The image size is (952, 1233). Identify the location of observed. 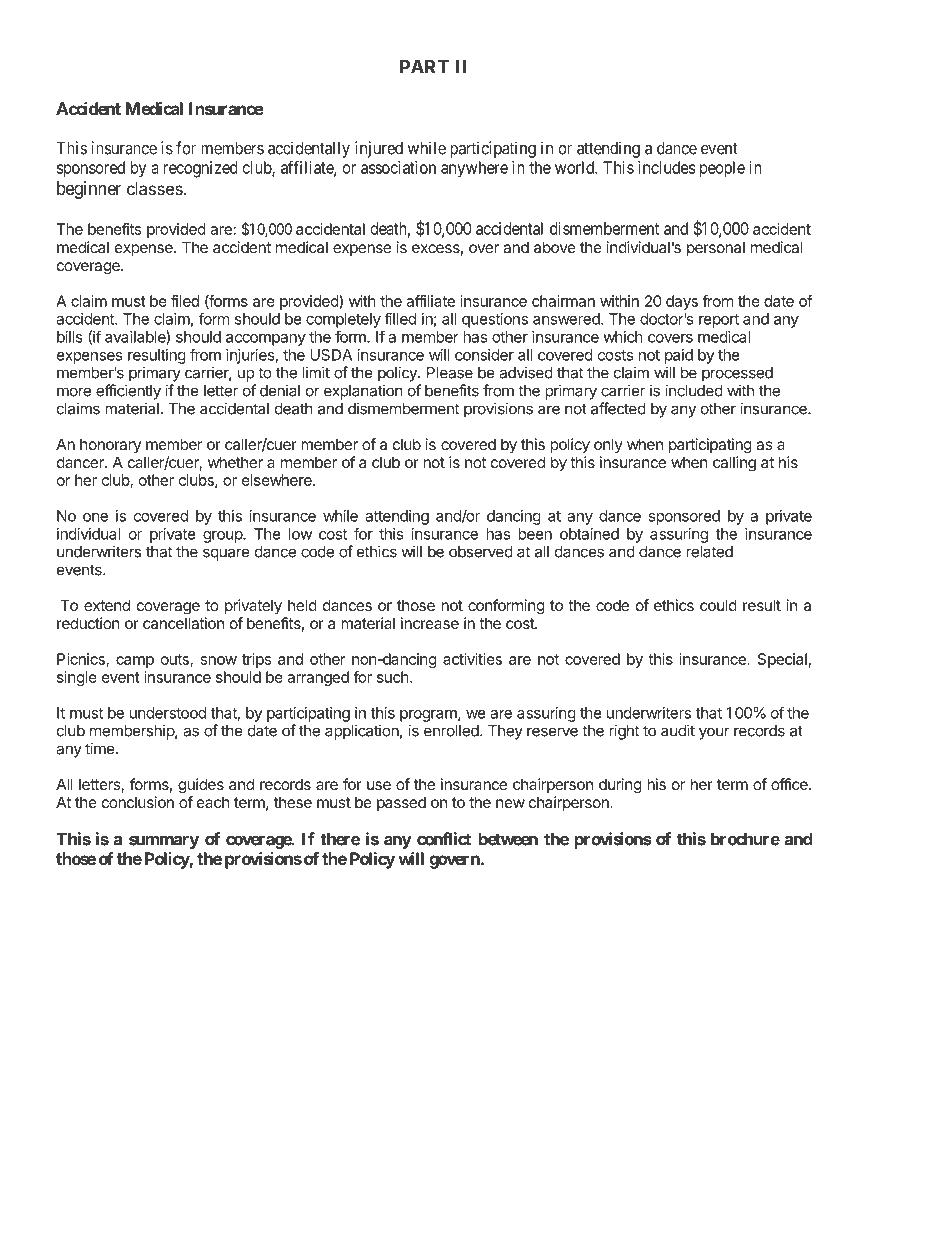
(481, 552).
